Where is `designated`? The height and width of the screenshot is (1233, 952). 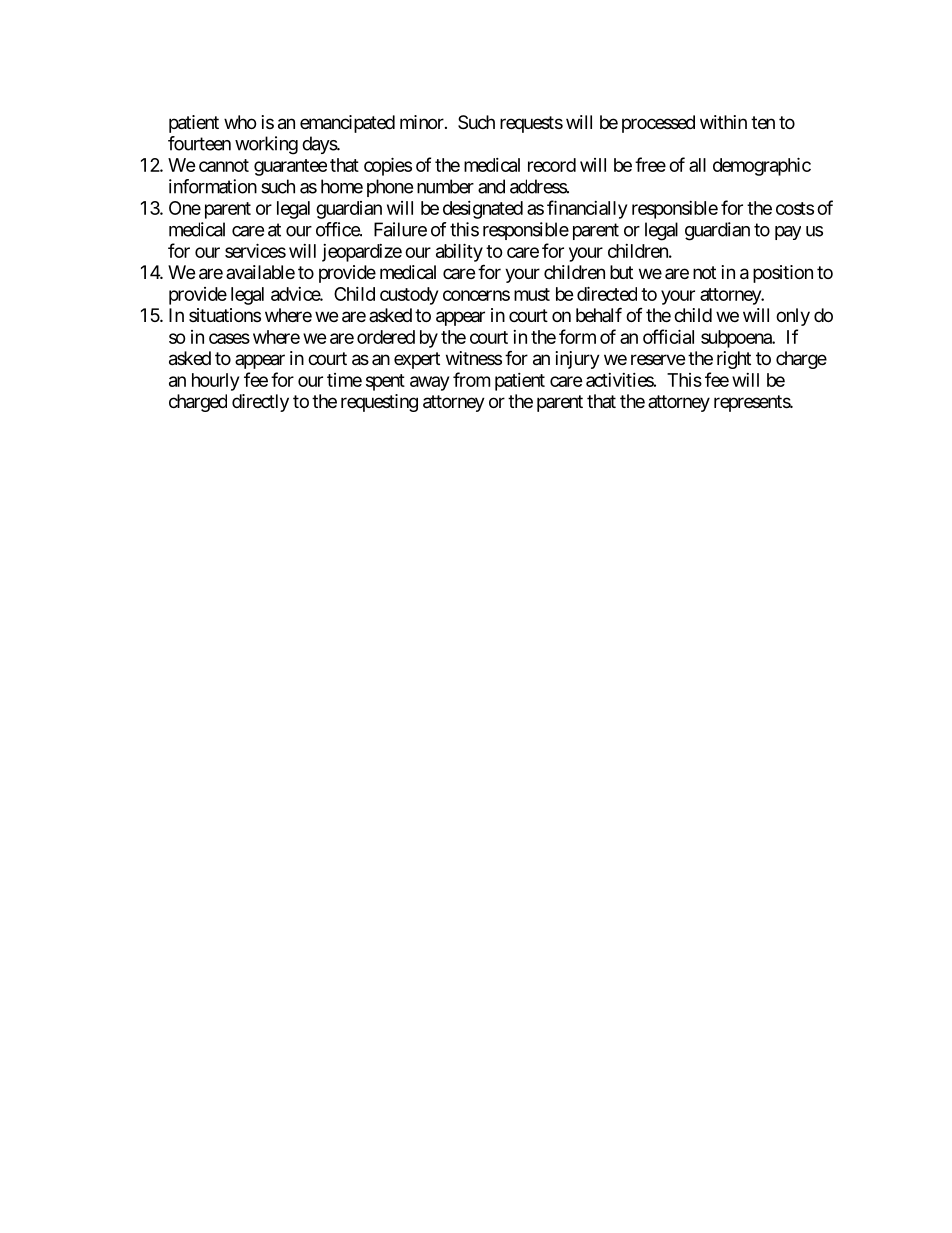
designated is located at coordinates (483, 210).
